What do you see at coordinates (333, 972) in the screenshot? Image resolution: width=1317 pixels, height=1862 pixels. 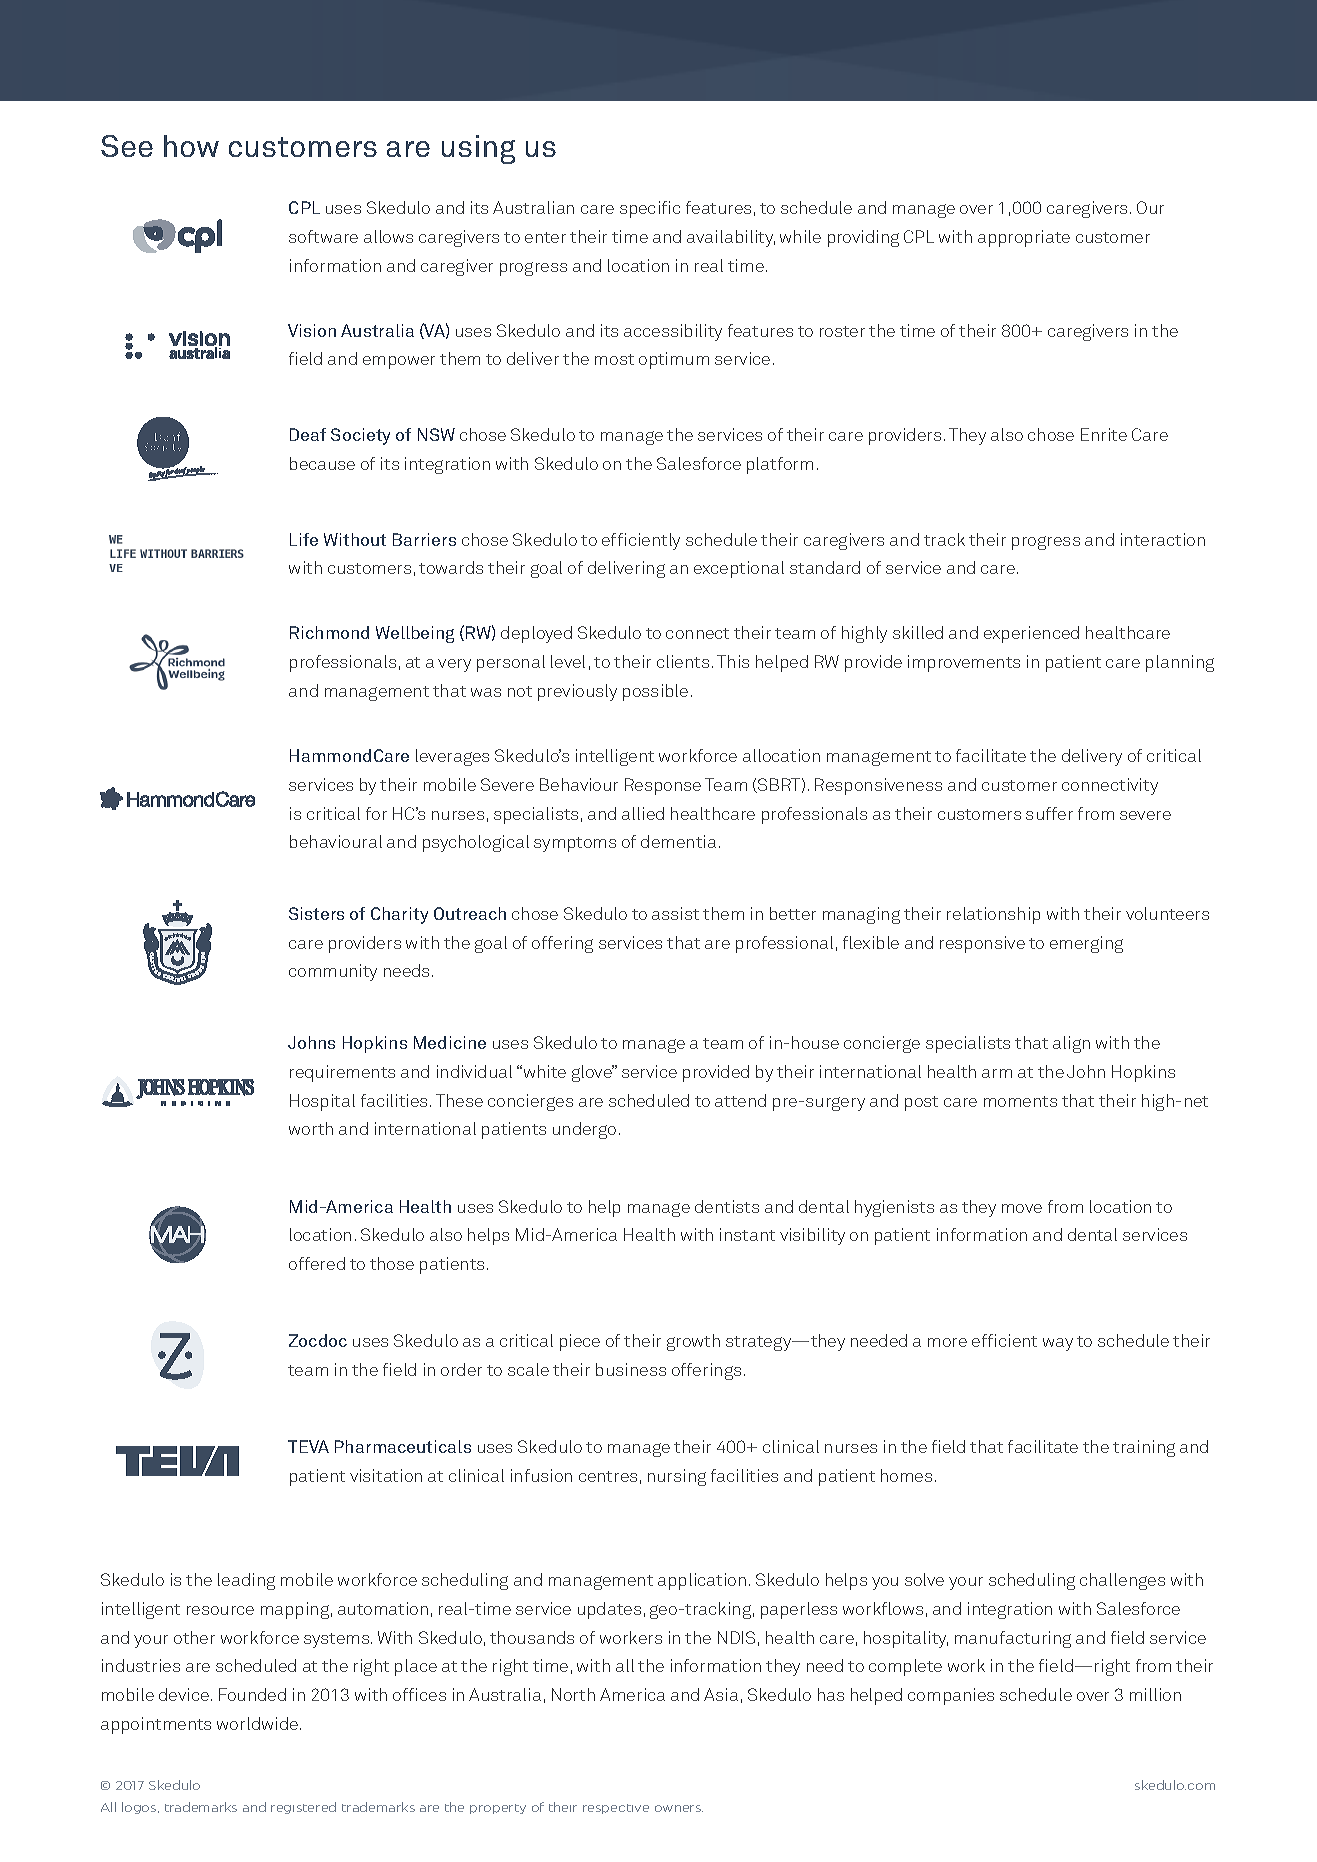 I see `community` at bounding box center [333, 972].
